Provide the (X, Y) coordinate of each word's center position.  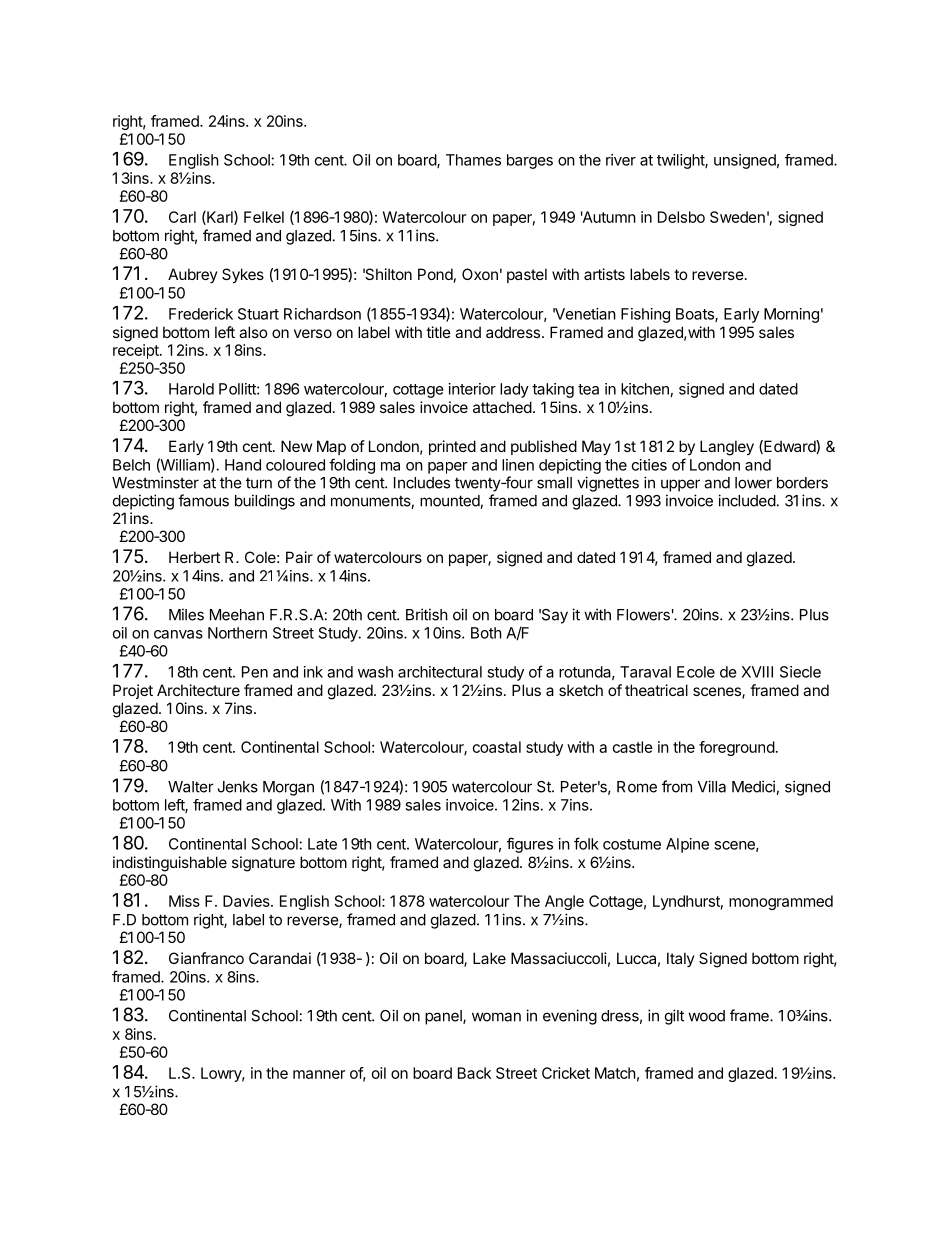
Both (486, 633)
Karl (220, 218)
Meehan (237, 615)
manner (319, 1074)
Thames (473, 160)
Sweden (737, 217)
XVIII (757, 672)
